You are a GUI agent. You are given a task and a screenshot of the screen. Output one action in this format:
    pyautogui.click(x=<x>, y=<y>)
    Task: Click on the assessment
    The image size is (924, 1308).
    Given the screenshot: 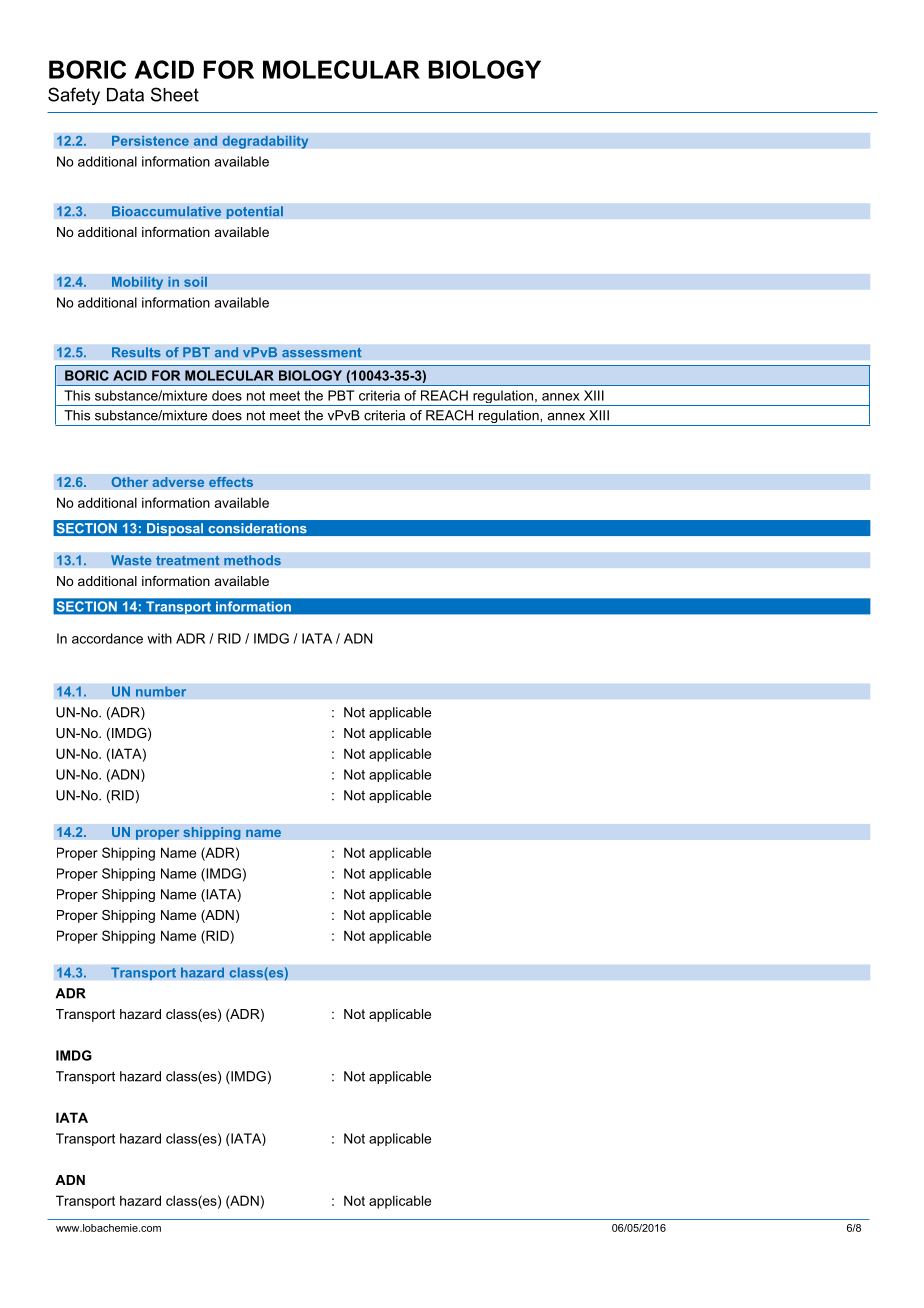 What is the action you would take?
    pyautogui.click(x=322, y=352)
